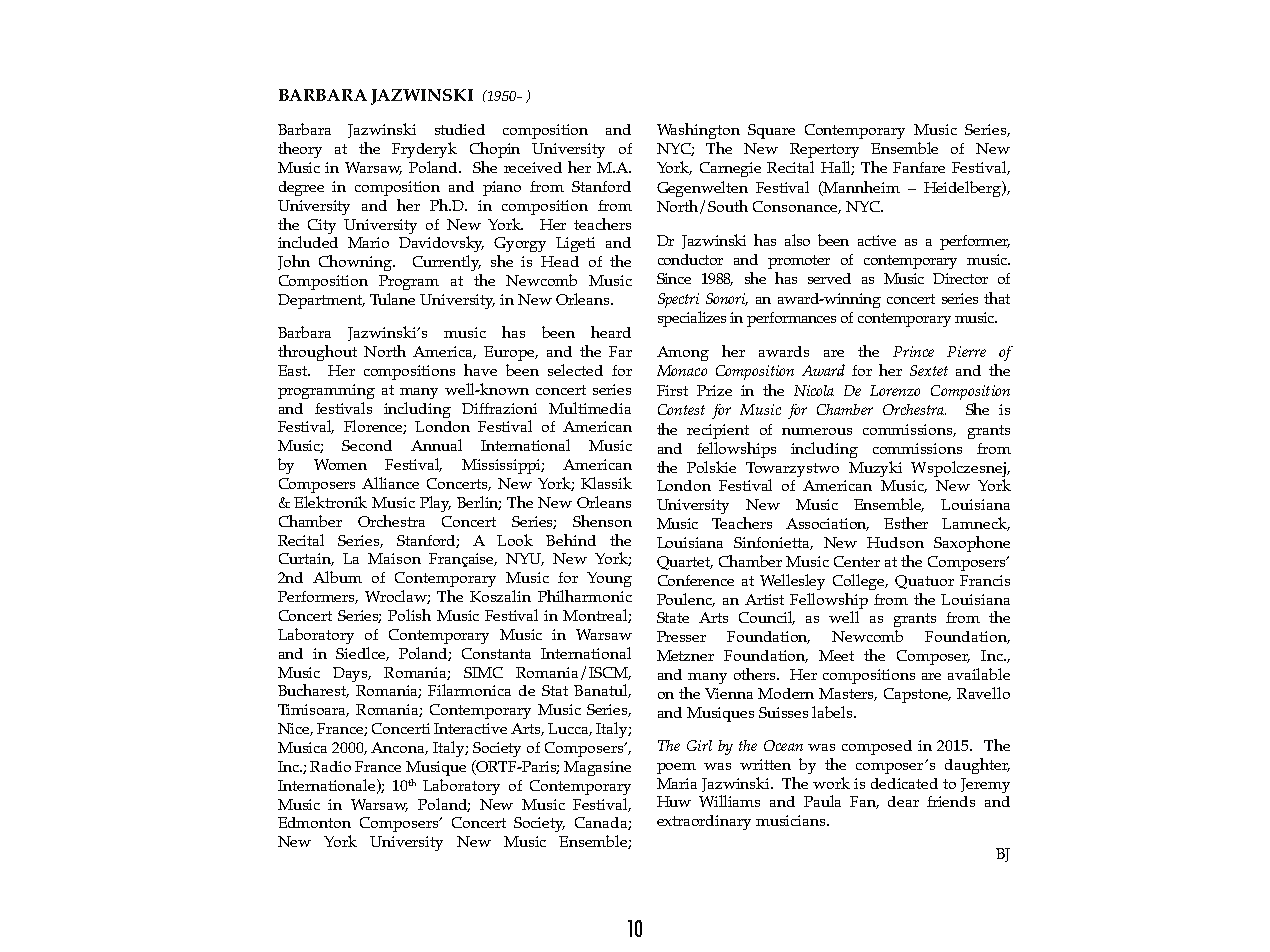  What do you see at coordinates (390, 483) in the screenshot?
I see `Alliance` at bounding box center [390, 483].
